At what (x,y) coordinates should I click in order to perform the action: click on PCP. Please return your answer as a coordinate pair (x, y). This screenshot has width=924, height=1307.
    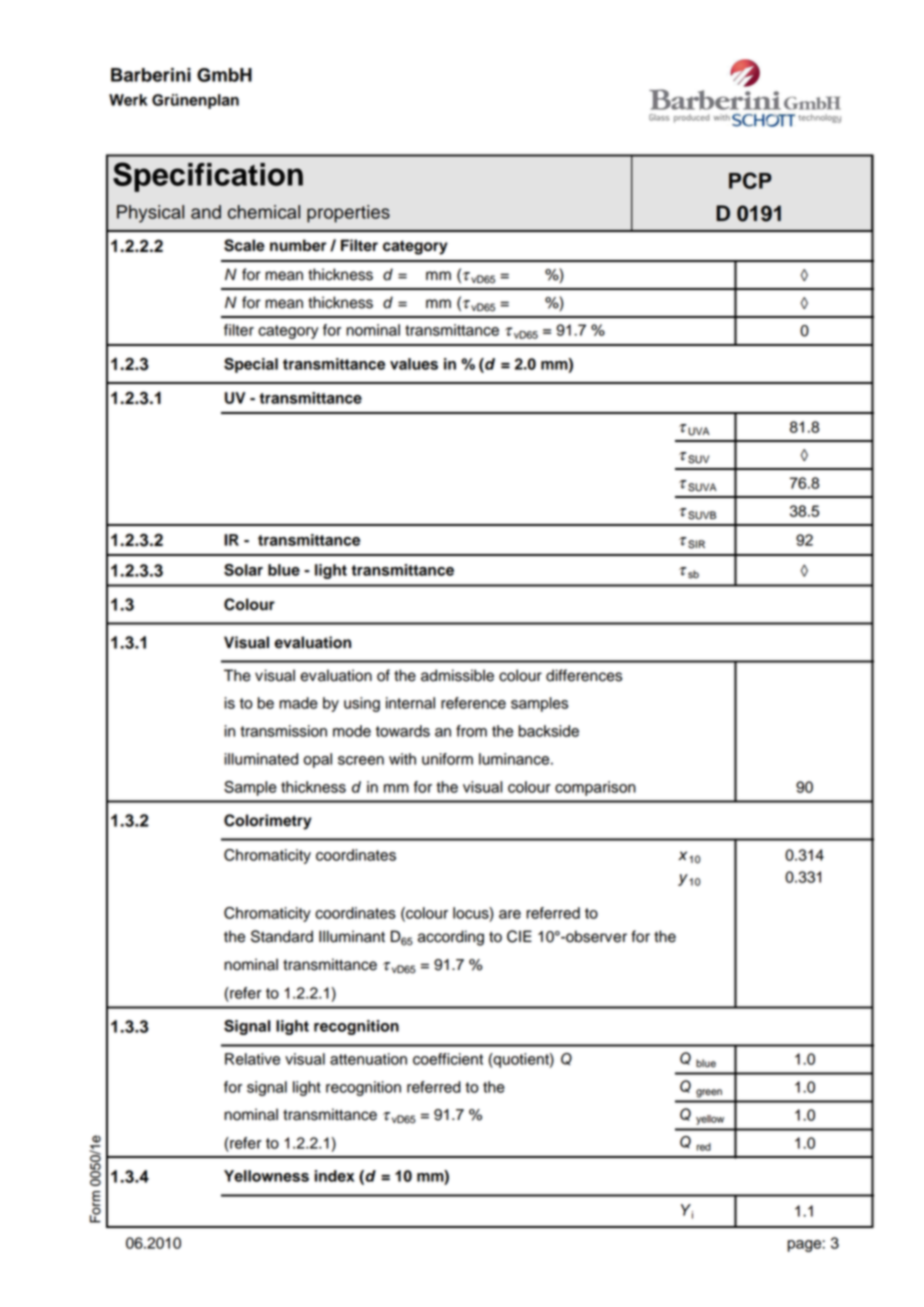
    Looking at the image, I should click on (750, 180).
